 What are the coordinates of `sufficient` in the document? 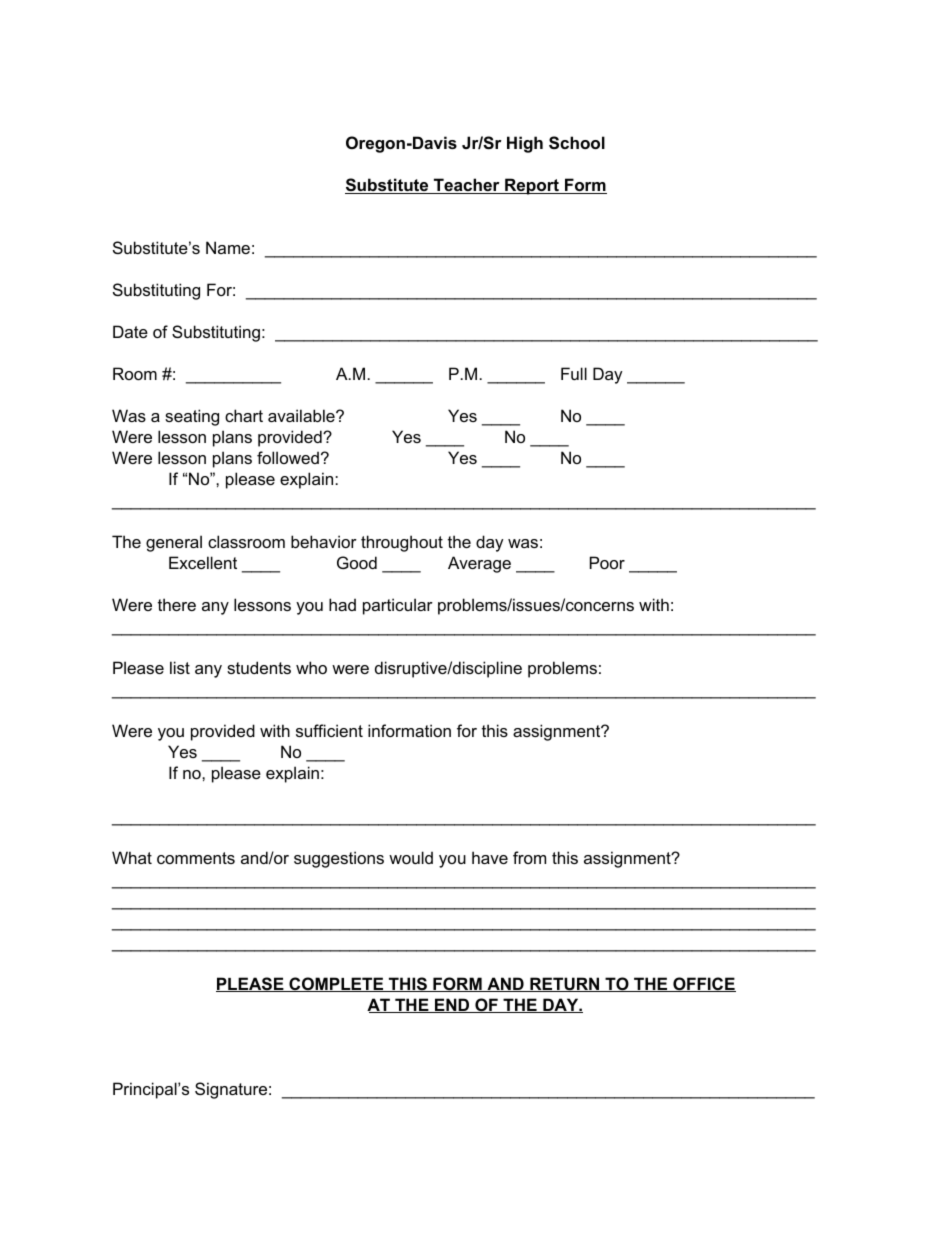 It's located at (329, 730).
